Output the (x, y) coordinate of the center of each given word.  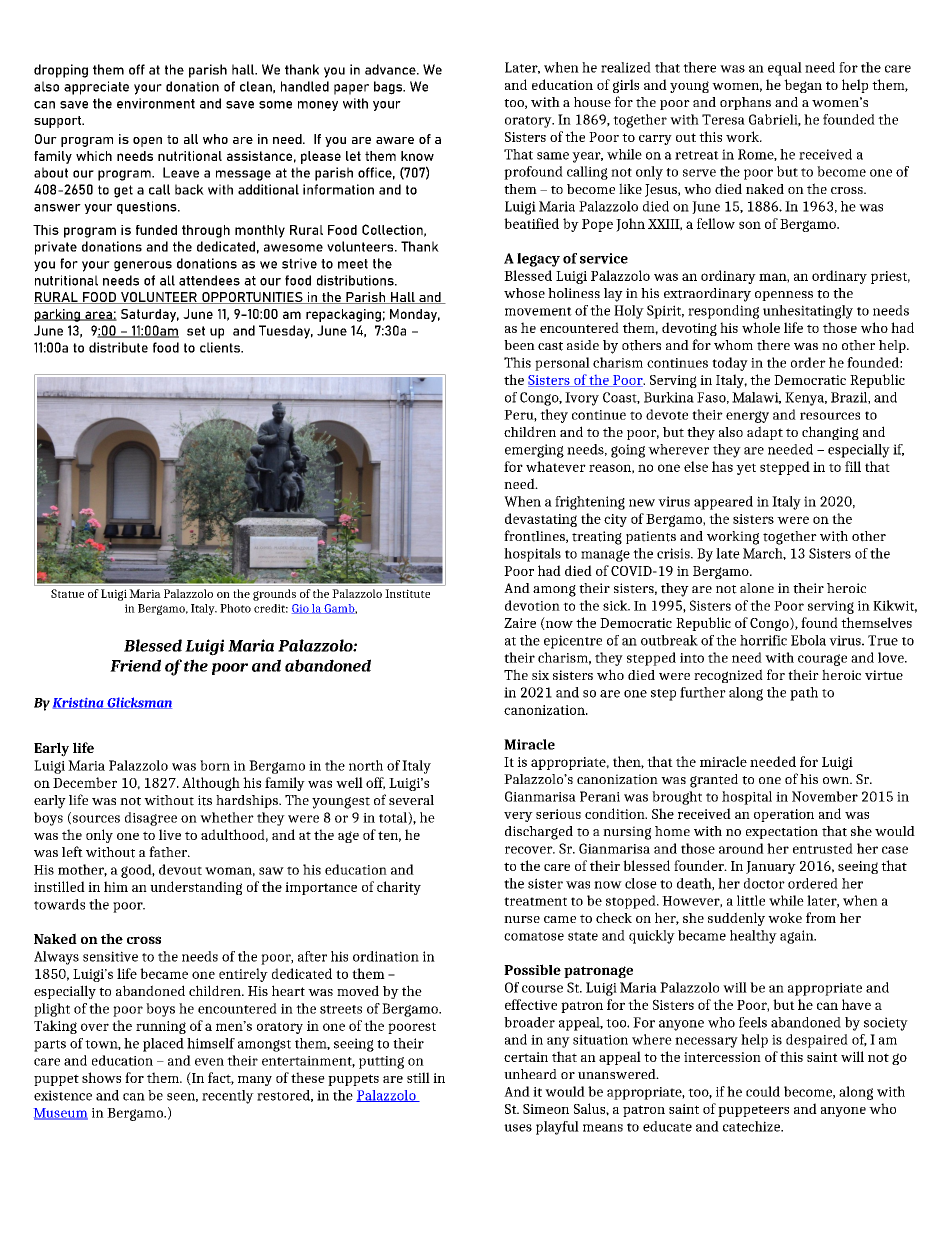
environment (156, 103)
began (803, 86)
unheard (530, 1074)
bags (389, 88)
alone (757, 588)
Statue (67, 593)
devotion (532, 605)
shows (101, 1077)
